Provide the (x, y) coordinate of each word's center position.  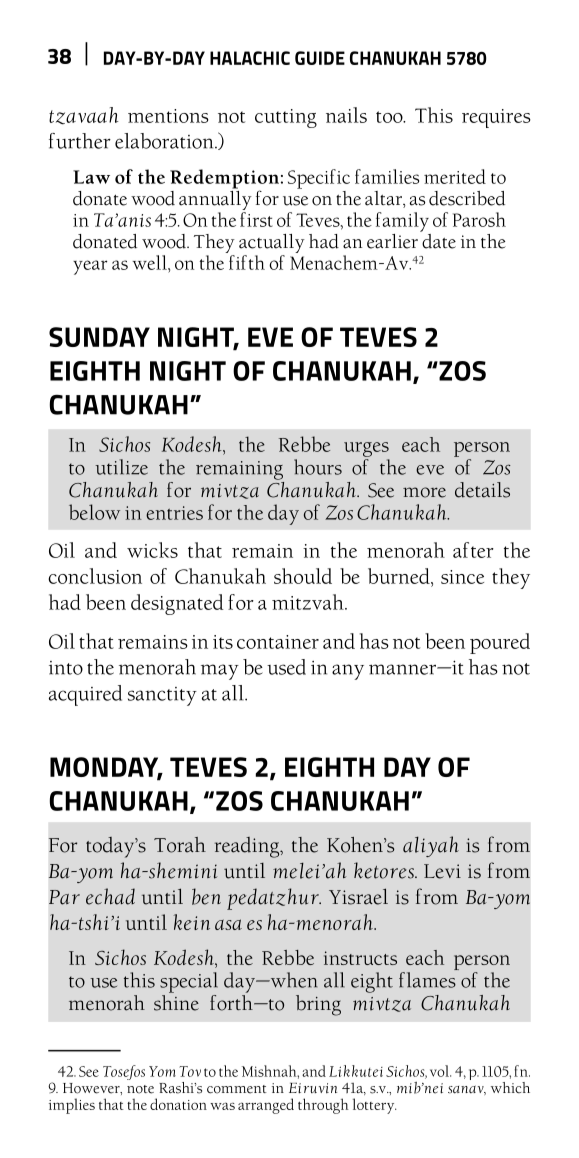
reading (248, 847)
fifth (247, 262)
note (140, 1089)
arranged (266, 1106)
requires (496, 118)
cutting (286, 118)
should (303, 576)
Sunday (99, 337)
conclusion (95, 576)
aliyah (431, 846)
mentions (168, 116)
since (462, 577)
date (438, 240)
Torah (180, 845)
